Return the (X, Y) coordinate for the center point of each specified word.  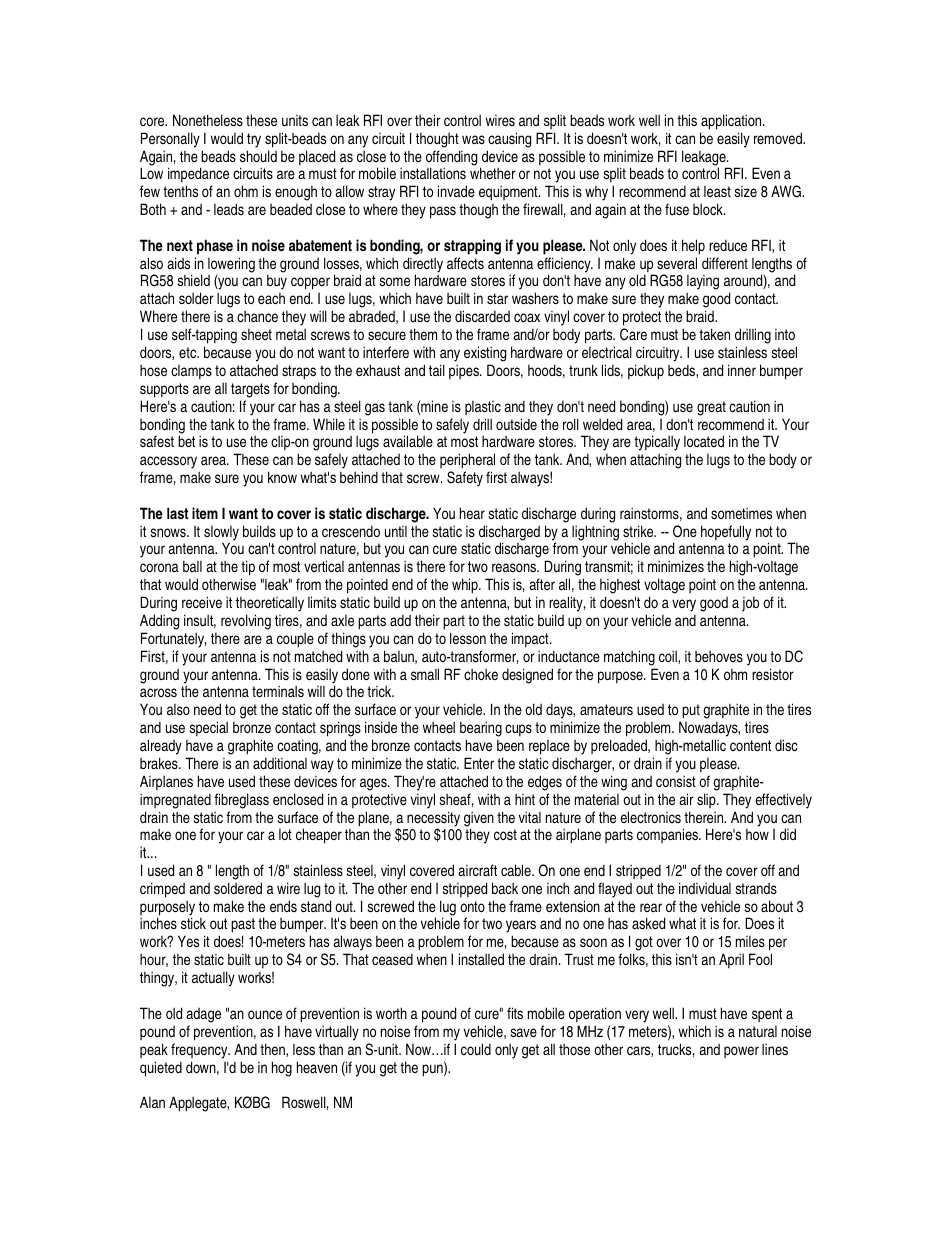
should (258, 156)
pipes (465, 371)
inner (742, 370)
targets (250, 390)
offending (451, 159)
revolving (246, 622)
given (479, 820)
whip (466, 586)
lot (285, 834)
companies (669, 835)
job (750, 604)
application (732, 122)
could (476, 1049)
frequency (200, 1051)
